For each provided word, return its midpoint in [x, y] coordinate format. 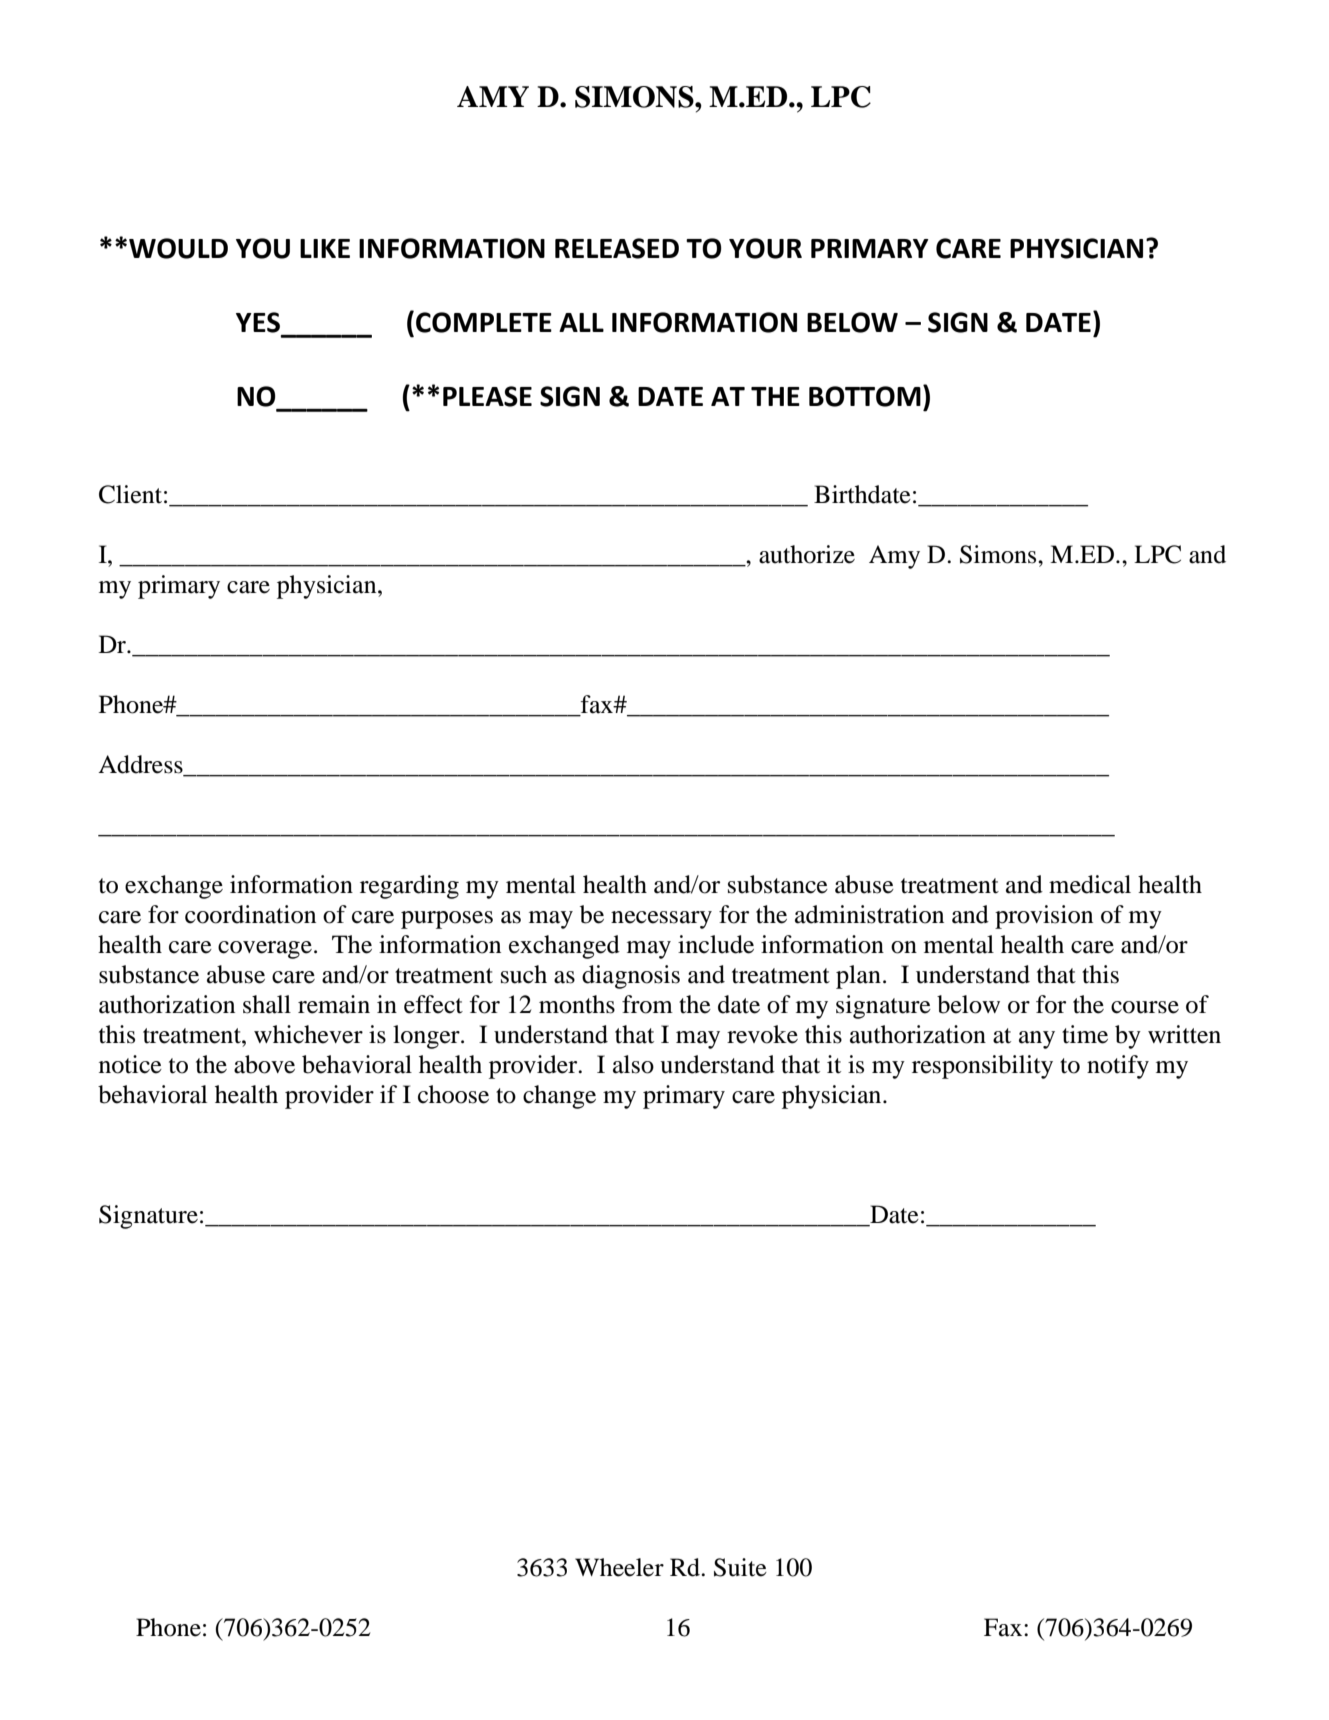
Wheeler [619, 1567]
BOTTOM [865, 396]
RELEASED [617, 248]
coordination [250, 914]
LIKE [325, 248]
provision [1044, 917]
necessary [661, 920]
